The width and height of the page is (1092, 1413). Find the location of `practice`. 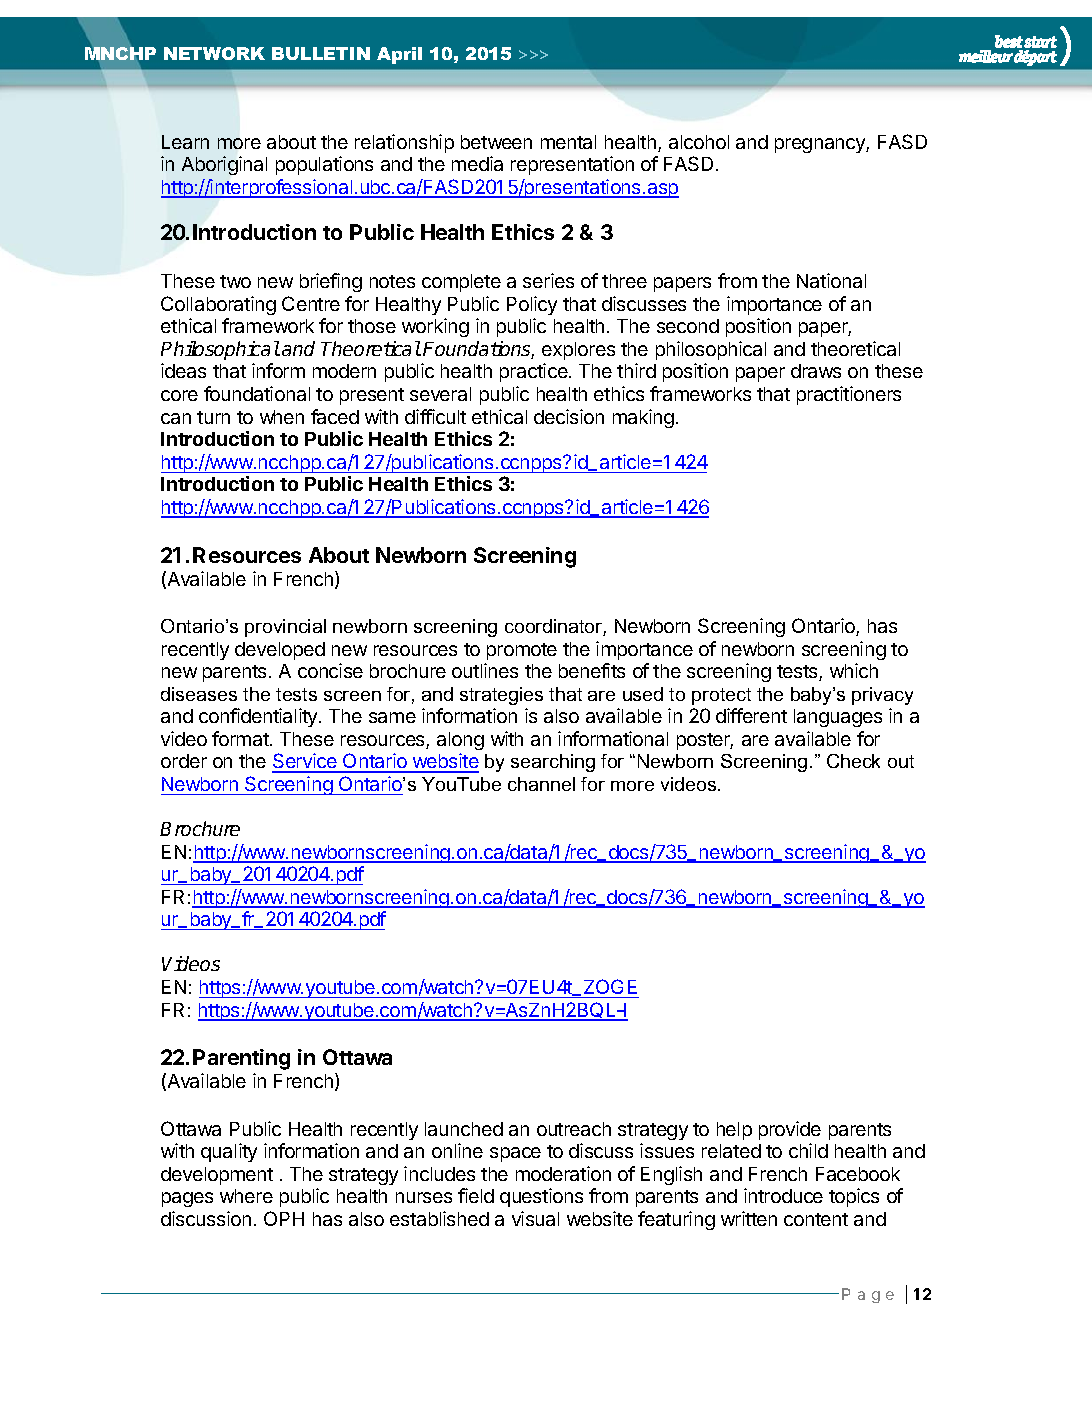

practice is located at coordinates (535, 372).
